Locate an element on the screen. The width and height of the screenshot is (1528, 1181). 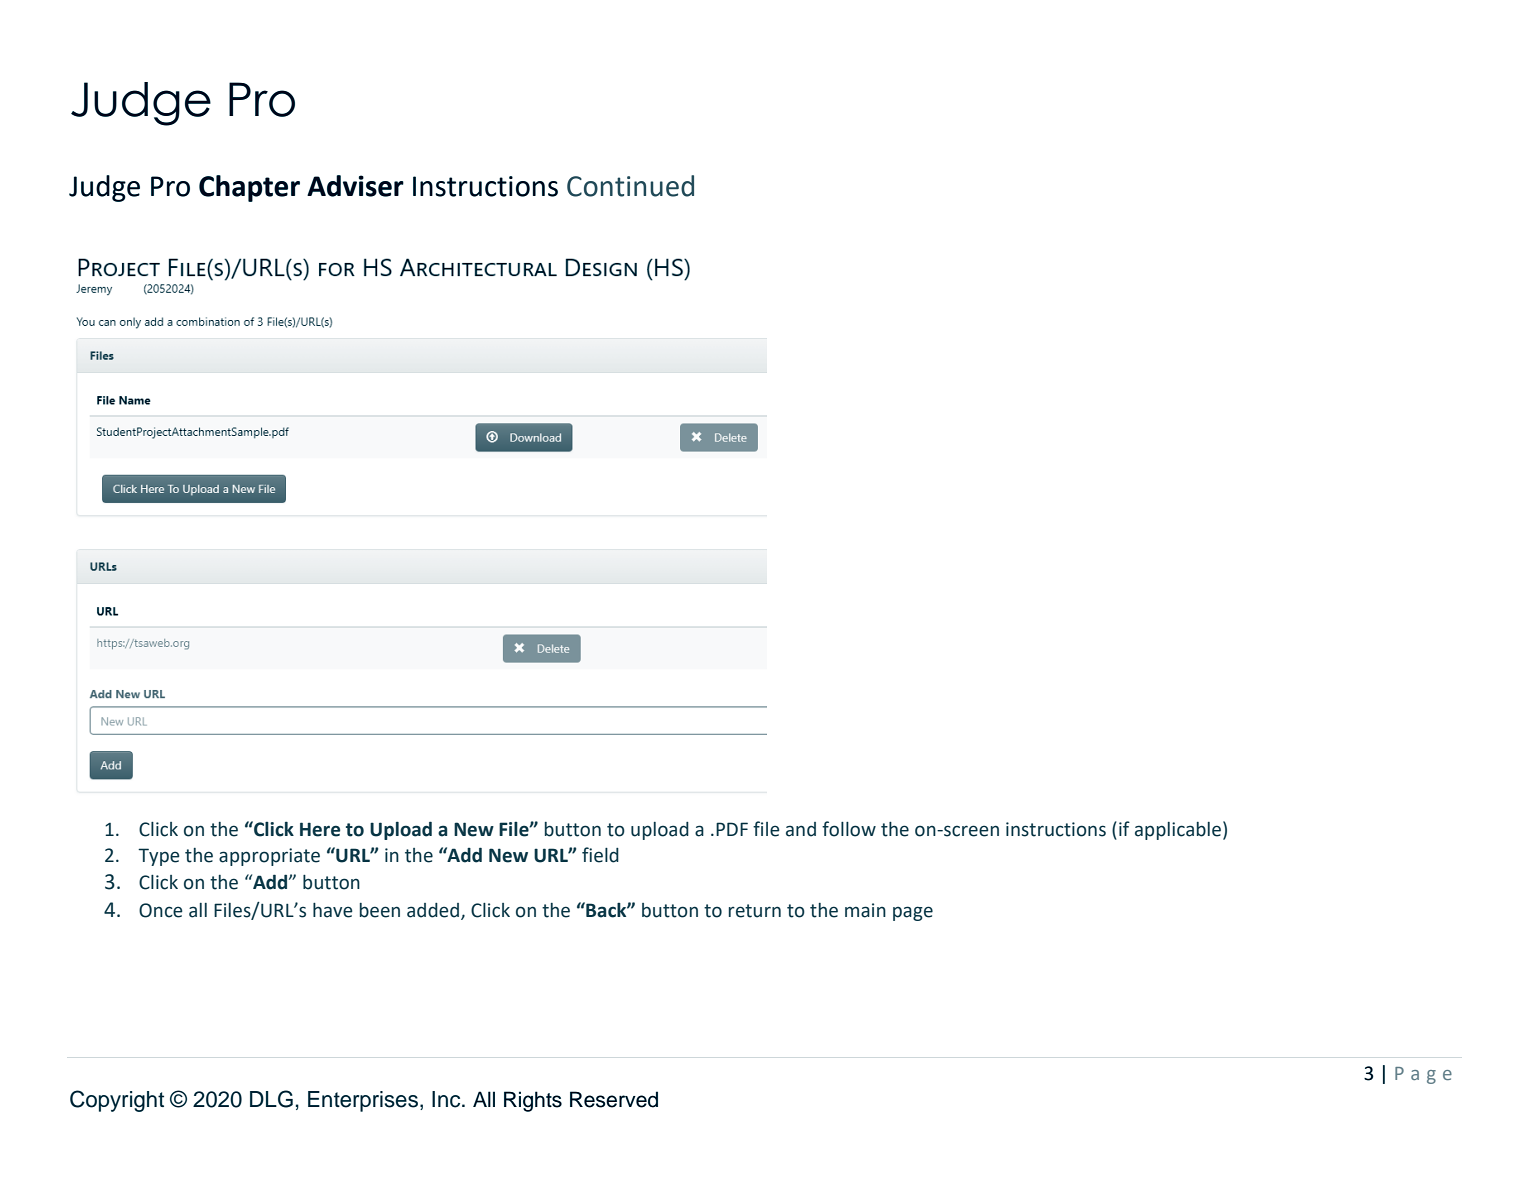
field is located at coordinates (600, 855).
